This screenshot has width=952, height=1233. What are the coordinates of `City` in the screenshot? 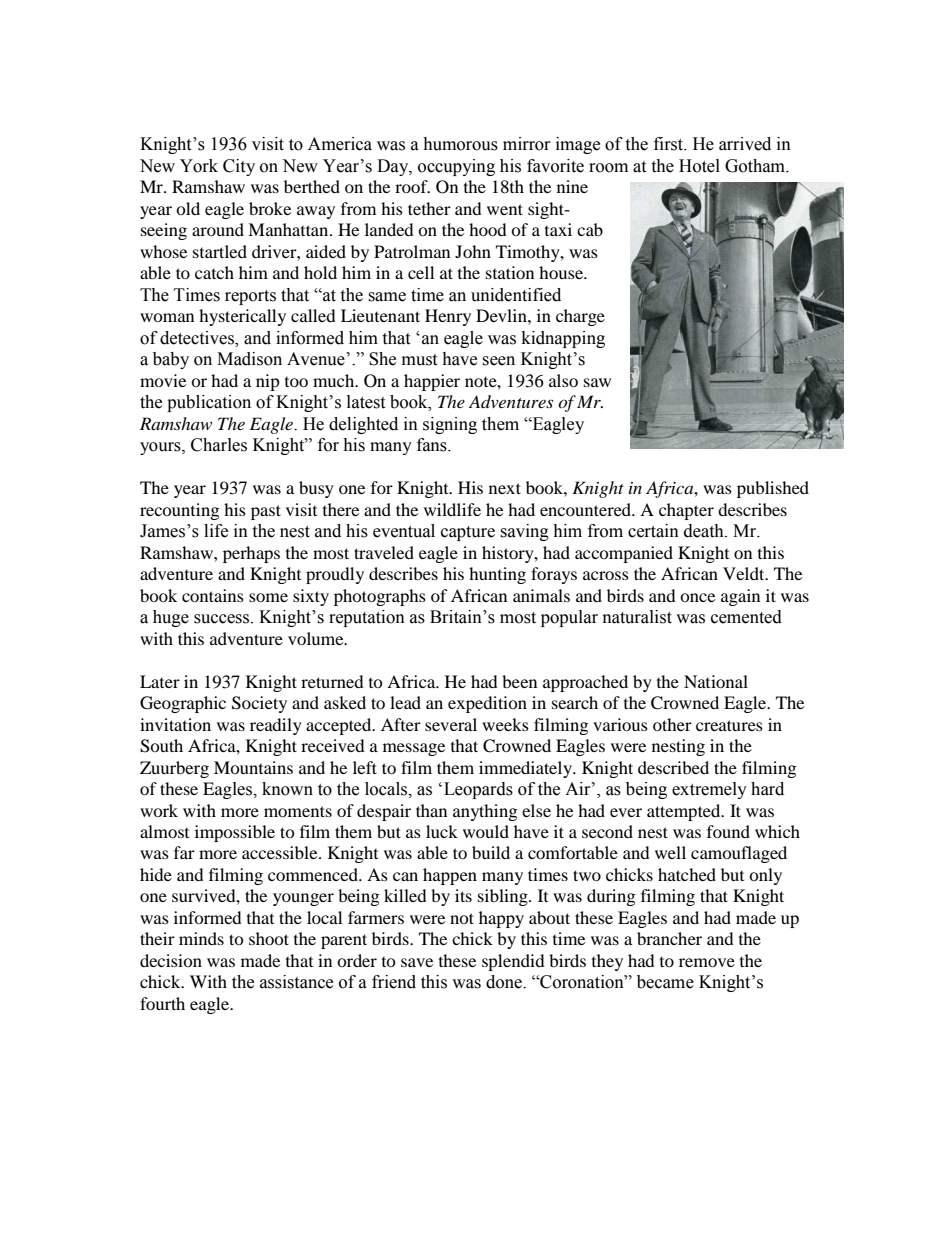 It's located at (239, 167).
